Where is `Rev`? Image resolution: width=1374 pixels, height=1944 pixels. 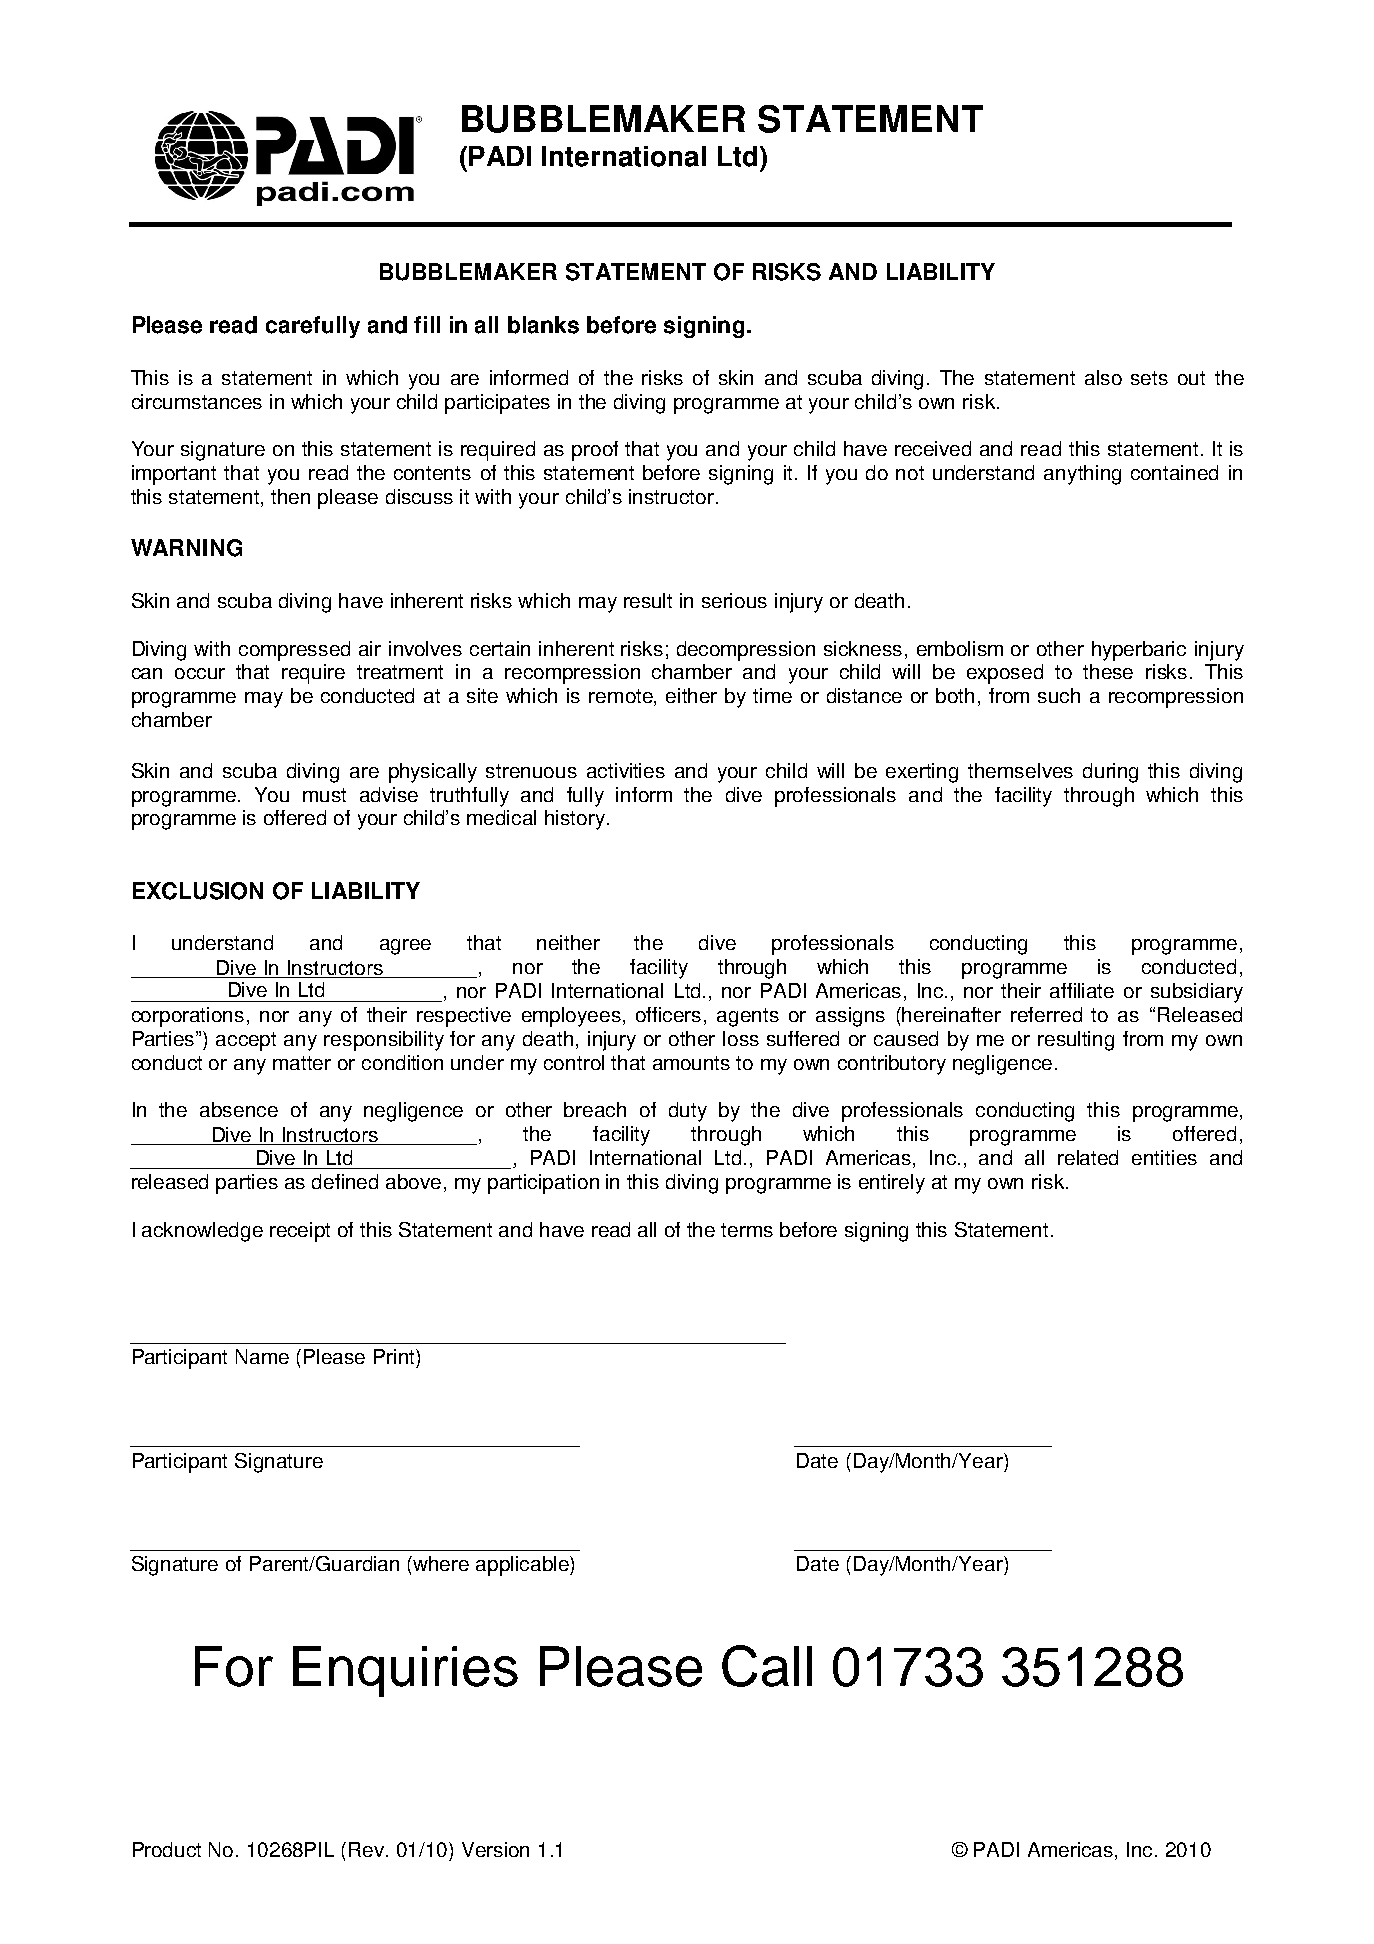 Rev is located at coordinates (368, 1849).
